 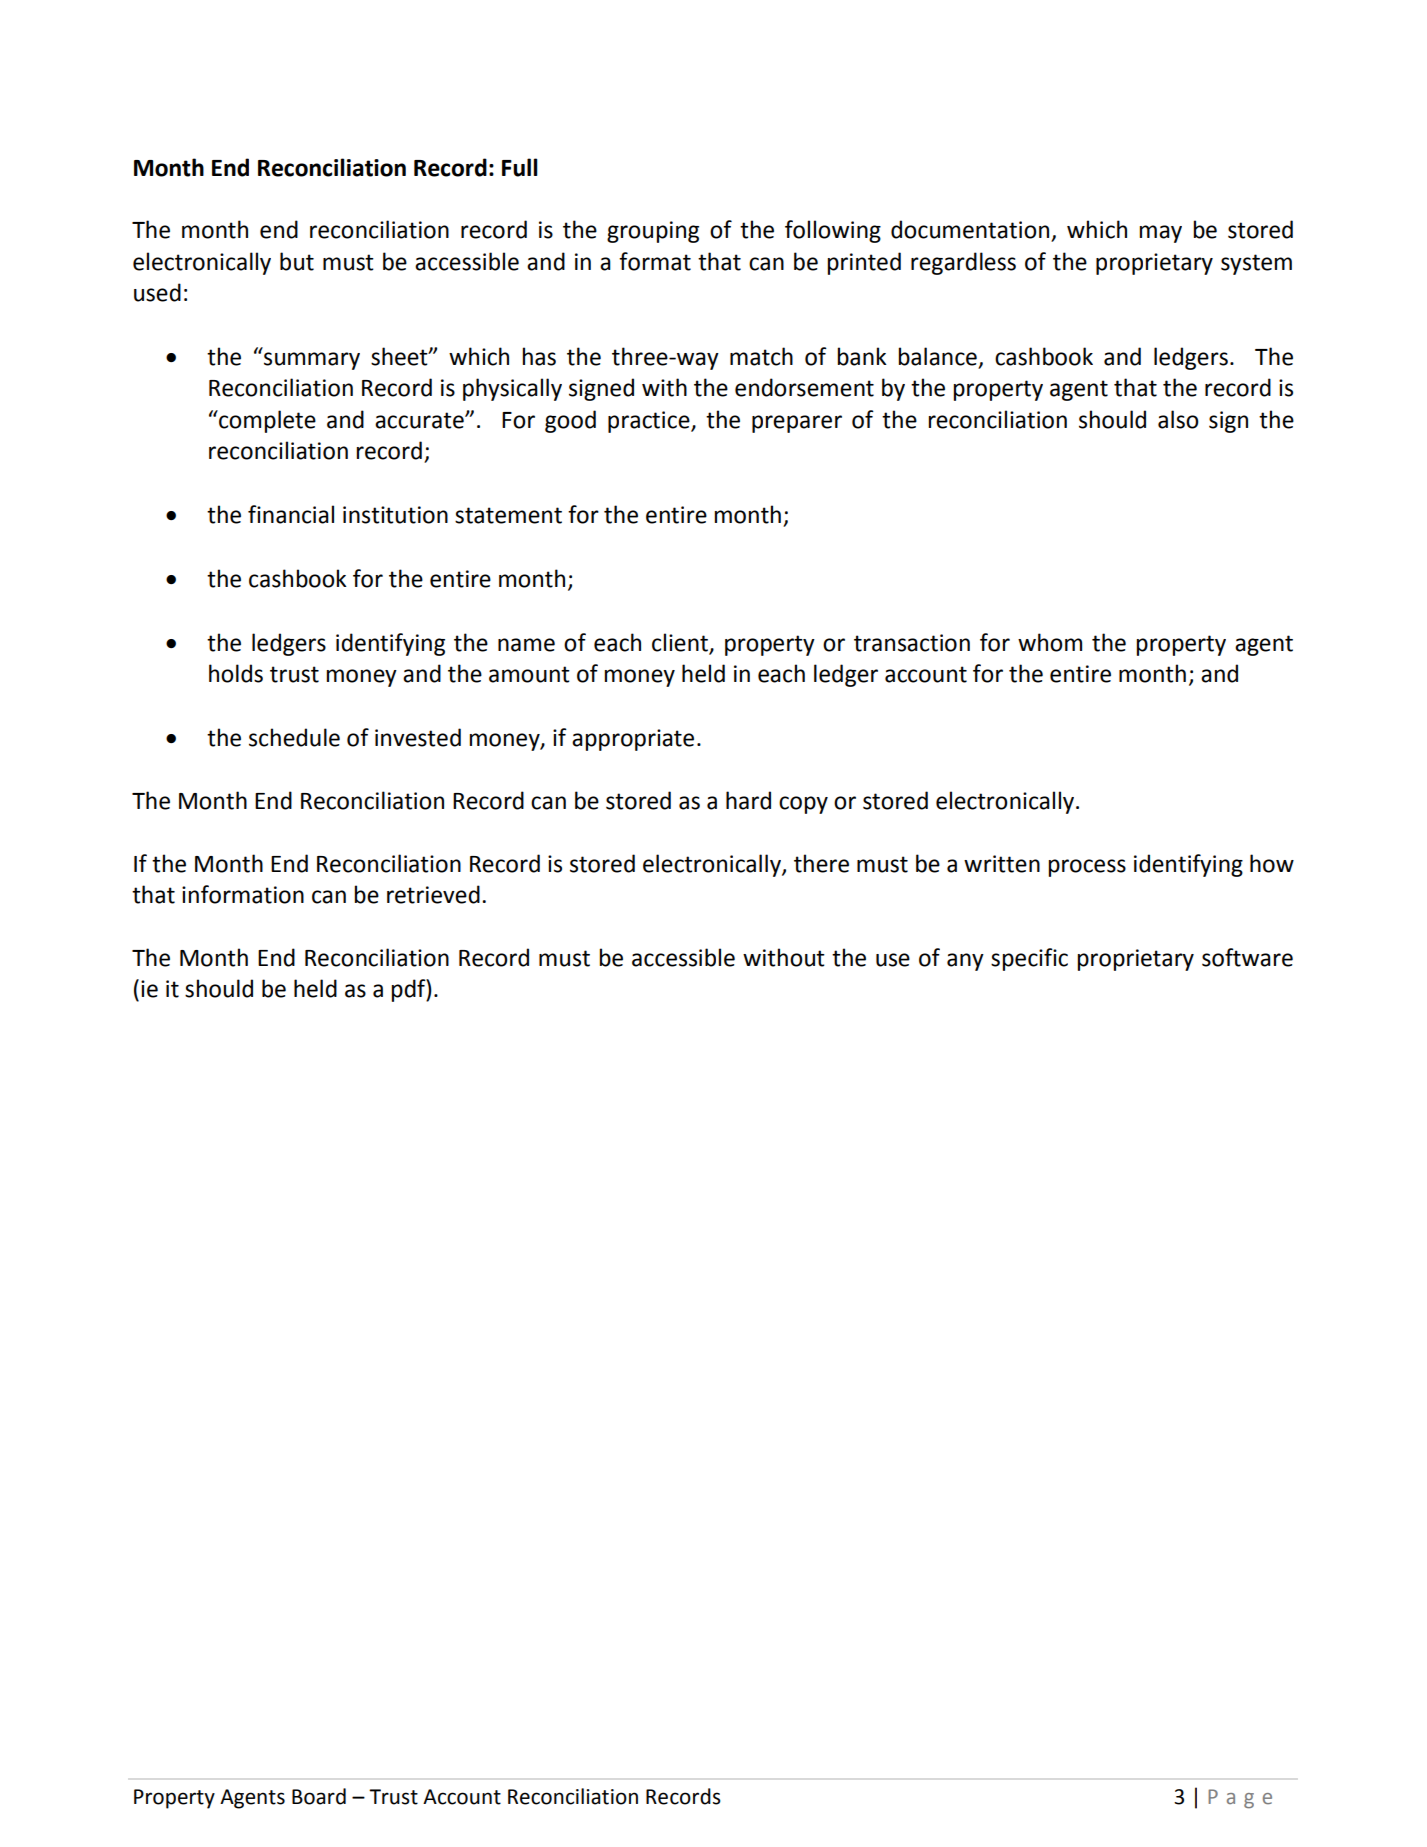 What do you see at coordinates (1160, 234) in the screenshot?
I see `may` at bounding box center [1160, 234].
